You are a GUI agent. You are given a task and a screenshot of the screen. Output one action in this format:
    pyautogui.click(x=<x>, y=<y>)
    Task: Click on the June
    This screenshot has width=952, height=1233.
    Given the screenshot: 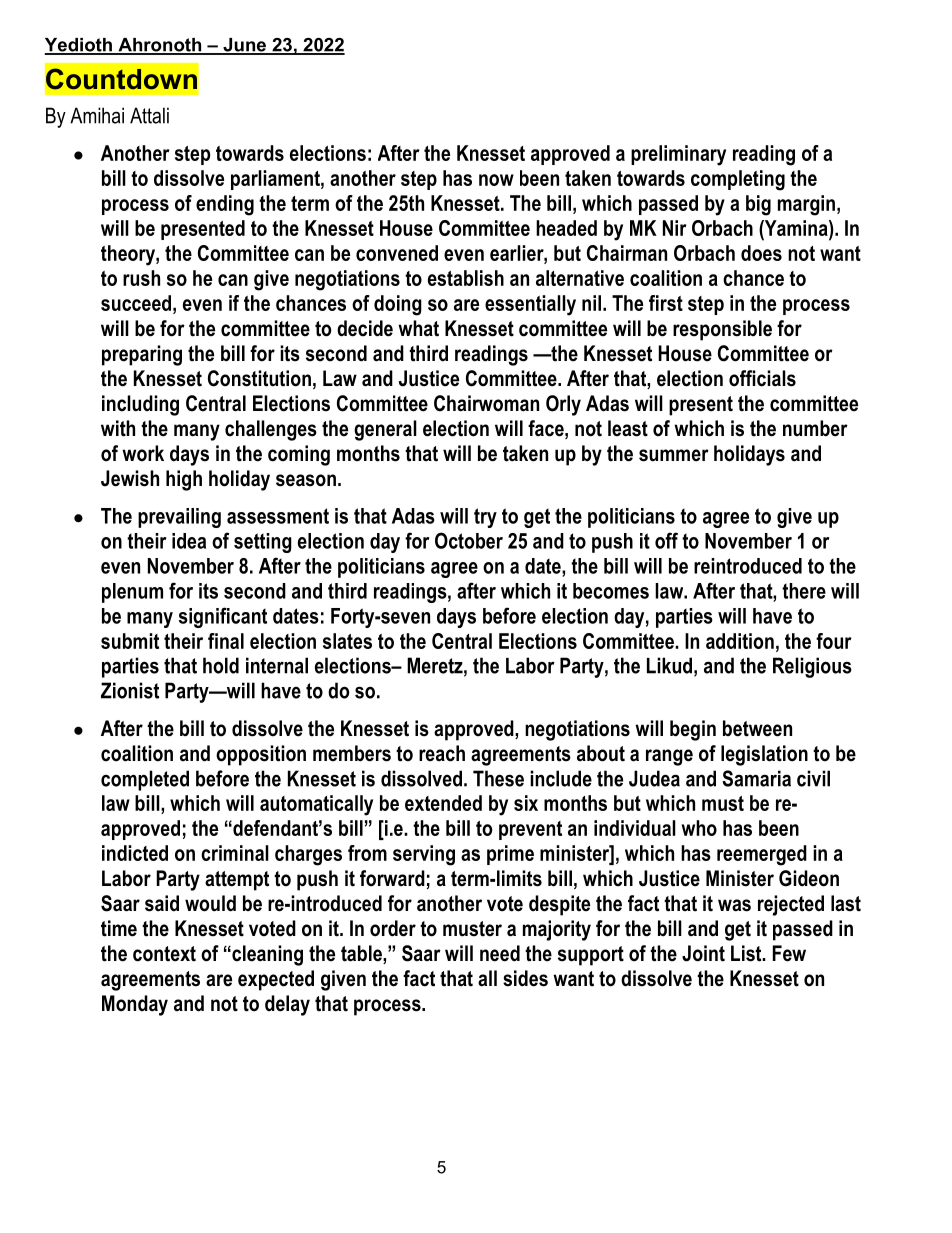 What is the action you would take?
    pyautogui.click(x=245, y=46)
